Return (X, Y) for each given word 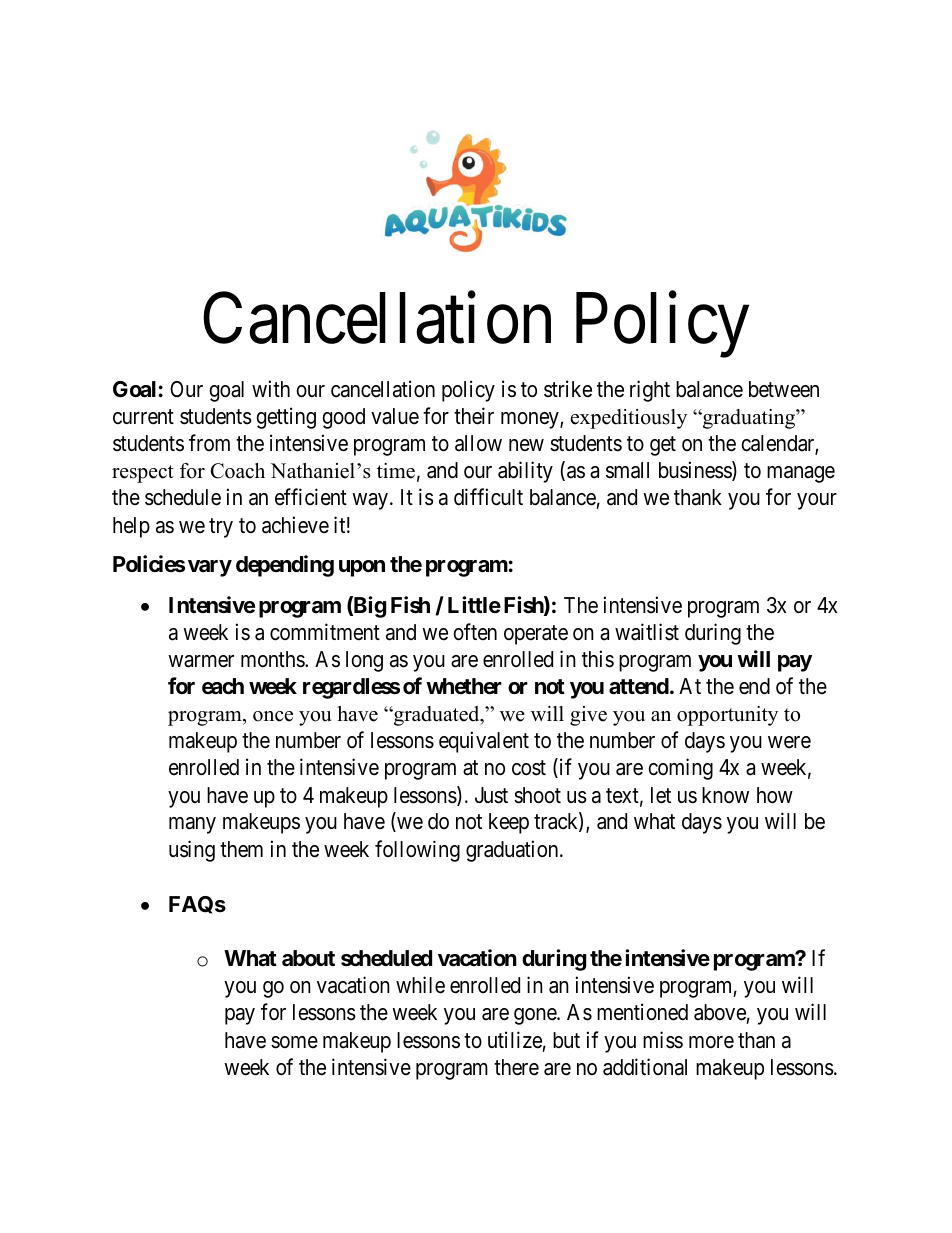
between (784, 389)
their (474, 416)
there (516, 1067)
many (192, 825)
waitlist (647, 632)
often (475, 632)
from (209, 443)
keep (509, 823)
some (294, 1042)
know (725, 795)
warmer (201, 661)
